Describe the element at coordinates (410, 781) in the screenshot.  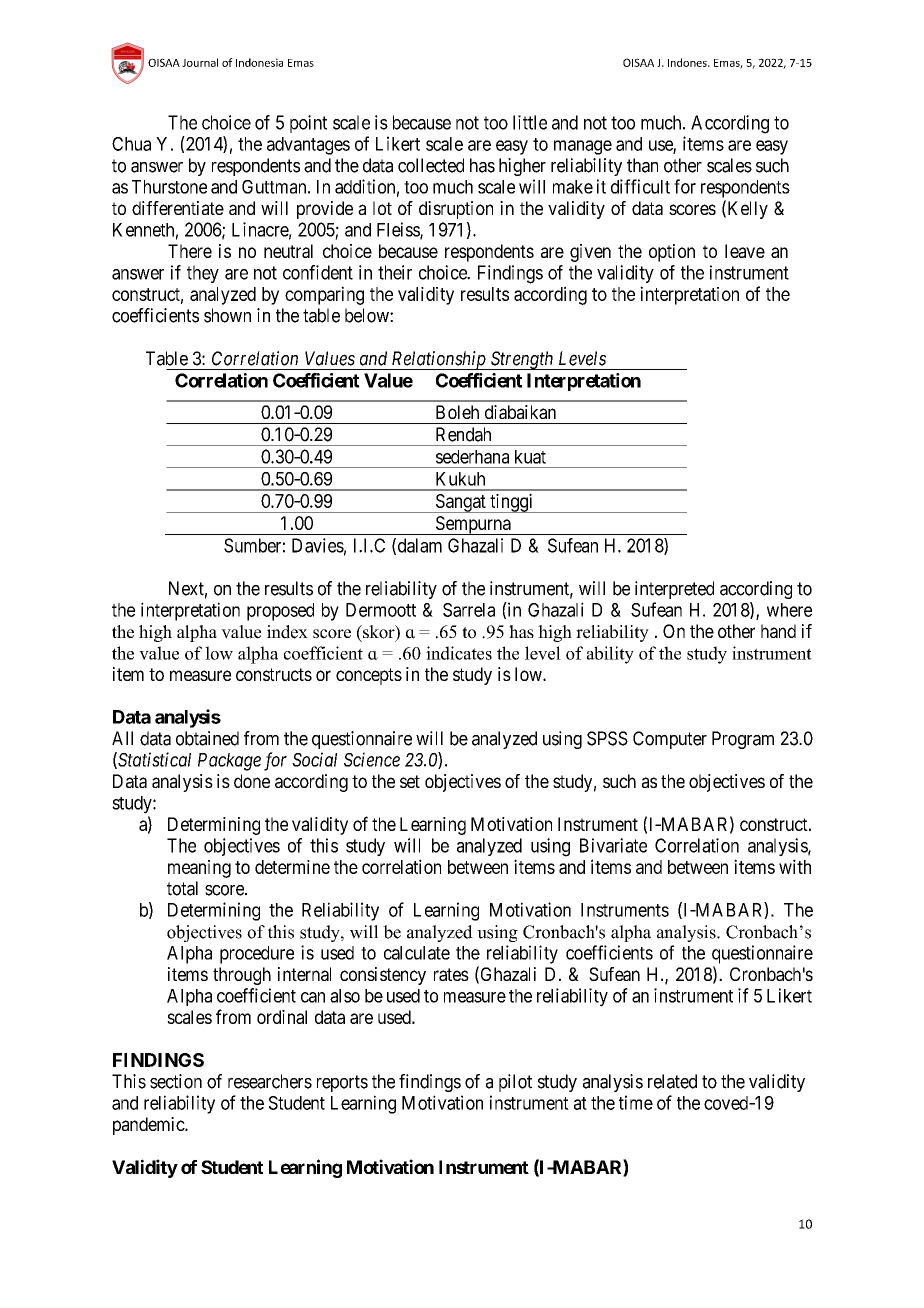
I see `set` at that location.
